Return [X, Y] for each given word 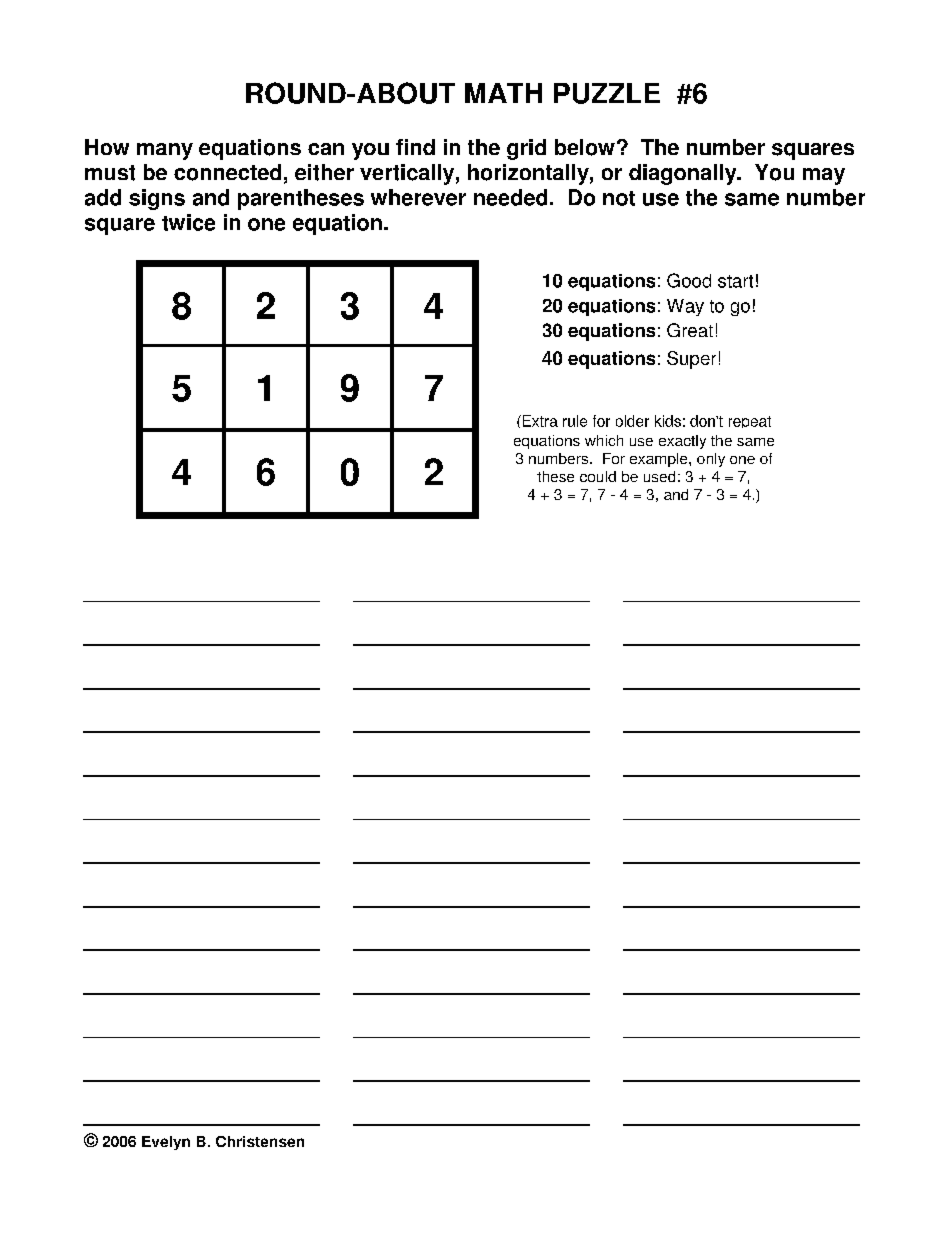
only [711, 460]
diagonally [684, 174]
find [415, 147]
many [165, 151]
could [598, 476]
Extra [539, 421]
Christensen [260, 1141]
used [659, 476]
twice [188, 222]
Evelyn [166, 1143]
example [660, 460]
